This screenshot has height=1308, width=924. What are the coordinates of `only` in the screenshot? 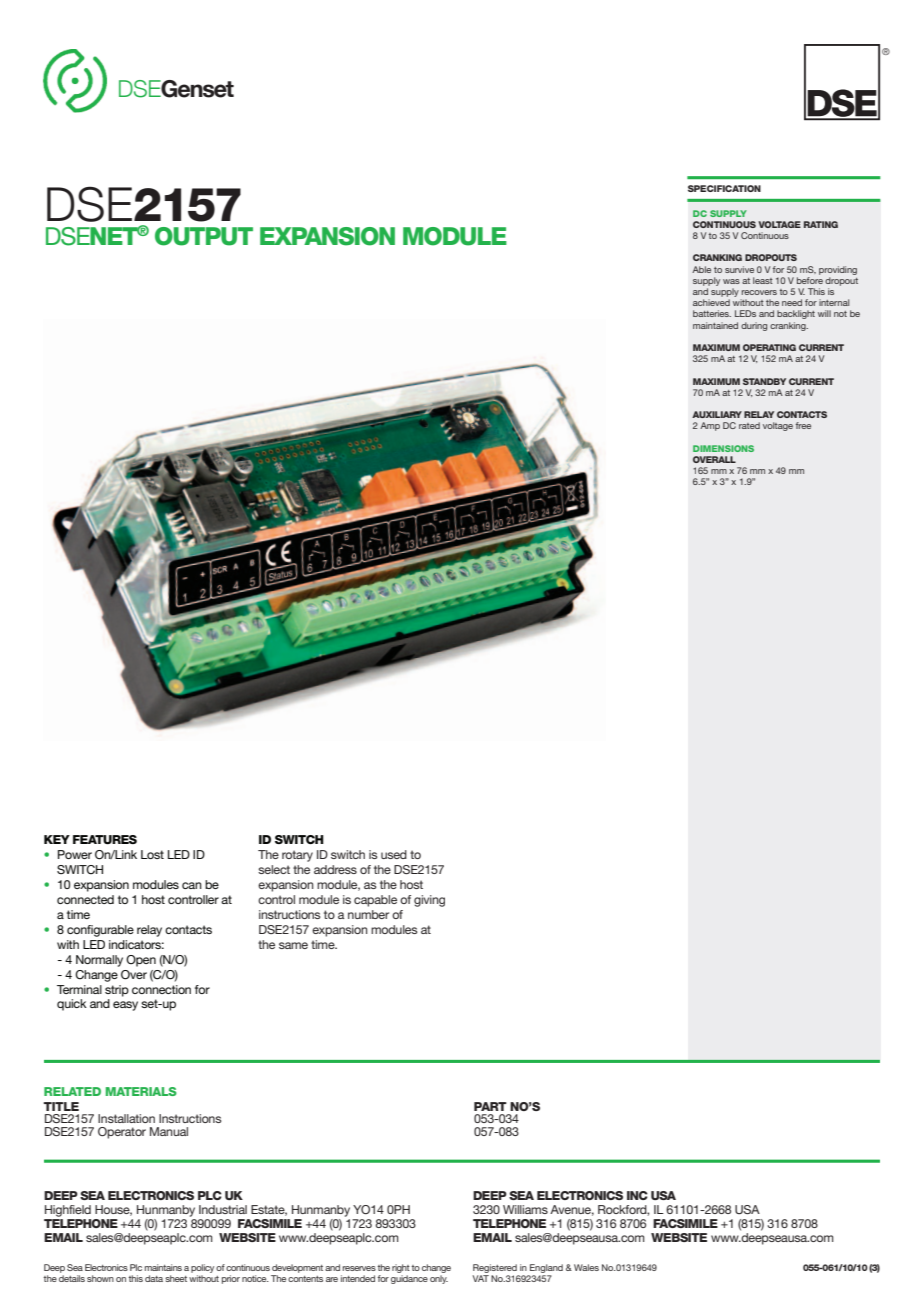 It's located at (439, 1279).
